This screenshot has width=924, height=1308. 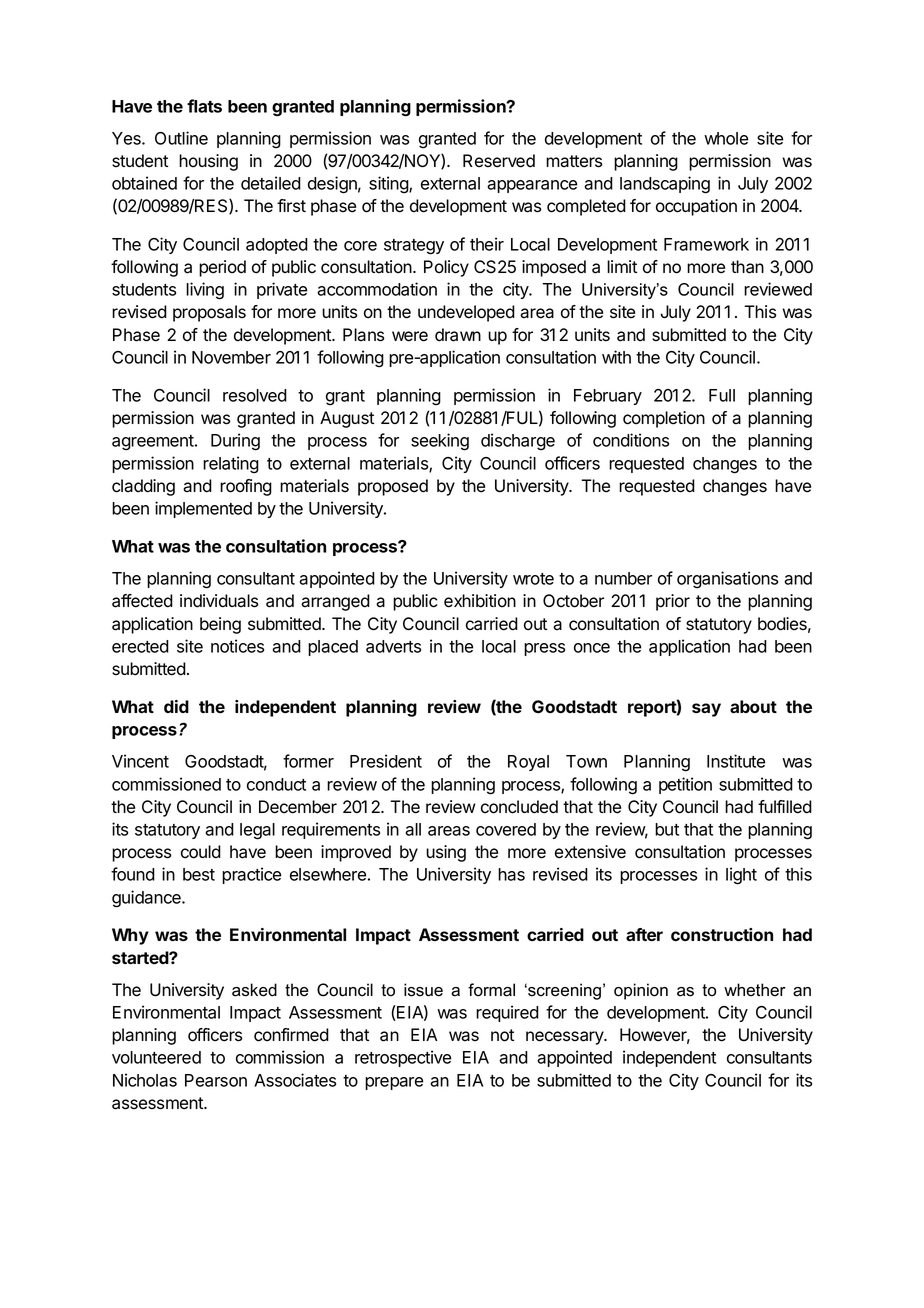 I want to click on Reserved, so click(x=499, y=161).
